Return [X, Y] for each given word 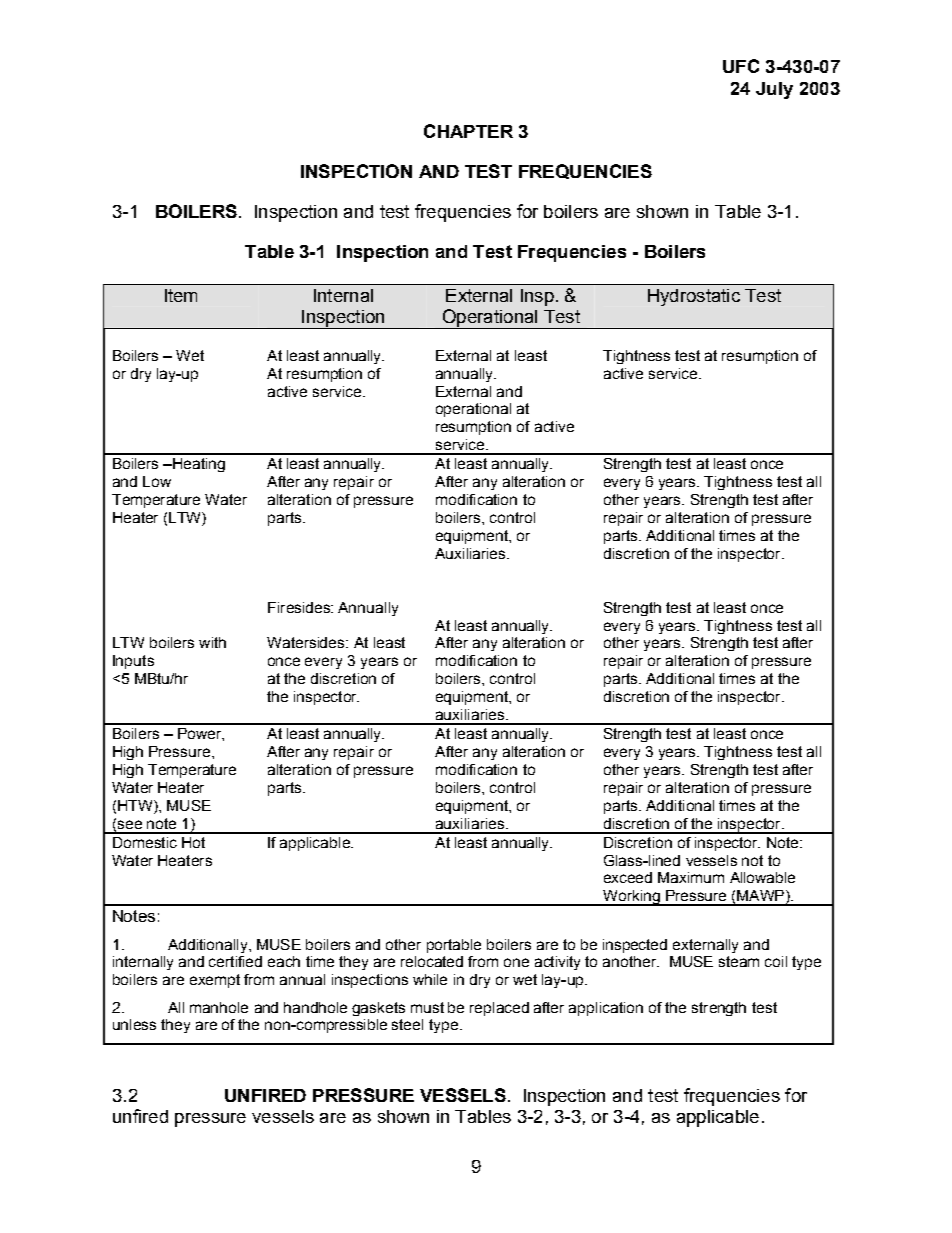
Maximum [691, 877]
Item [181, 295]
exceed [628, 877]
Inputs [133, 662]
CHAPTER [468, 131]
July [774, 90]
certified [235, 961]
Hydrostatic [694, 297]
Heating [198, 465]
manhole [219, 1007]
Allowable [762, 877]
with [212, 642]
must [427, 1007]
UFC [741, 66]
